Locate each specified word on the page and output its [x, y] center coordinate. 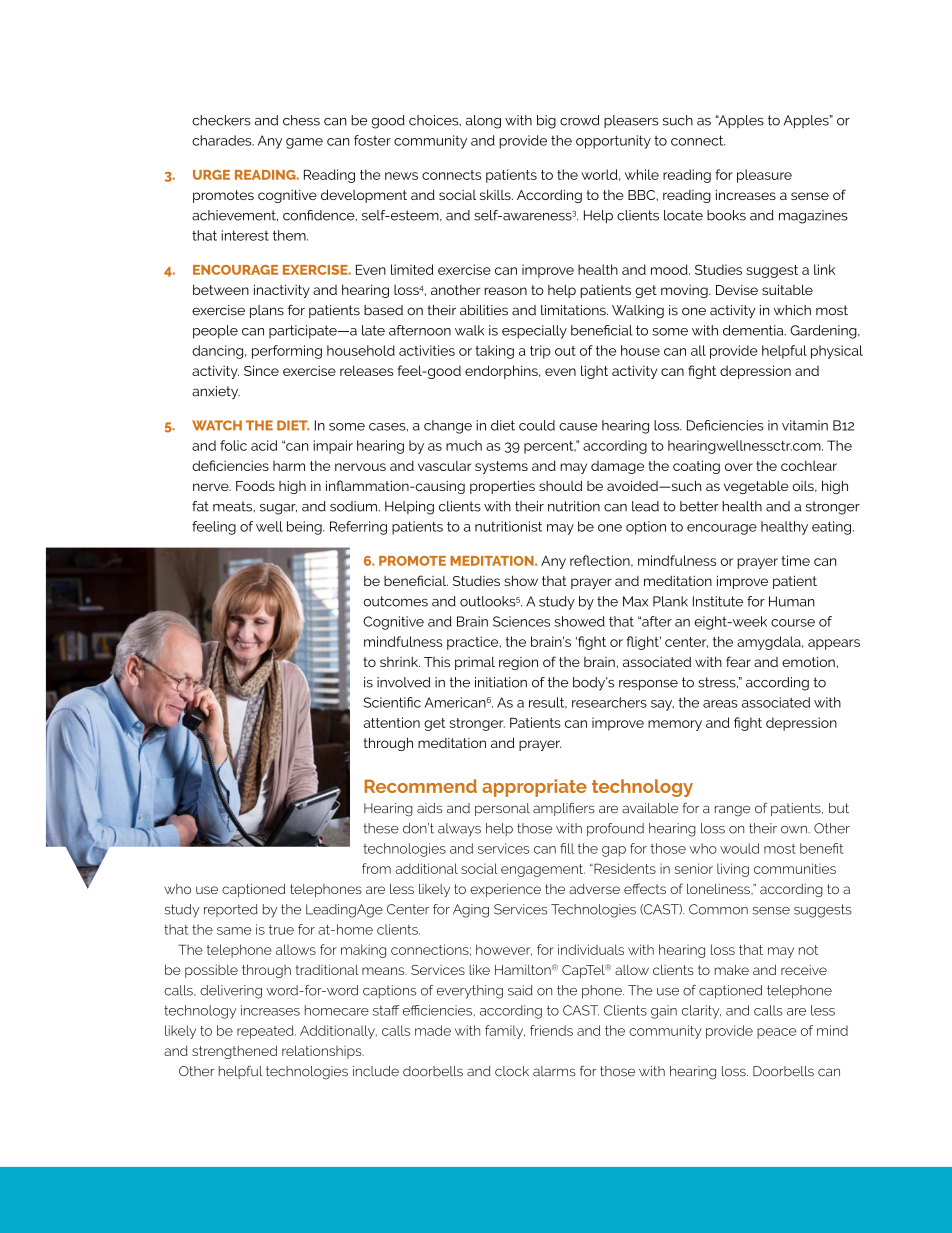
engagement [543, 870]
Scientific [392, 702]
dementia [754, 330]
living [733, 870]
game [304, 143]
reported [231, 910]
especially [534, 332]
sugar [278, 509]
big [546, 122]
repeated [266, 1032]
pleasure [764, 176]
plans [267, 311]
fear [738, 661]
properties [502, 487]
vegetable [756, 487]
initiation [501, 682]
